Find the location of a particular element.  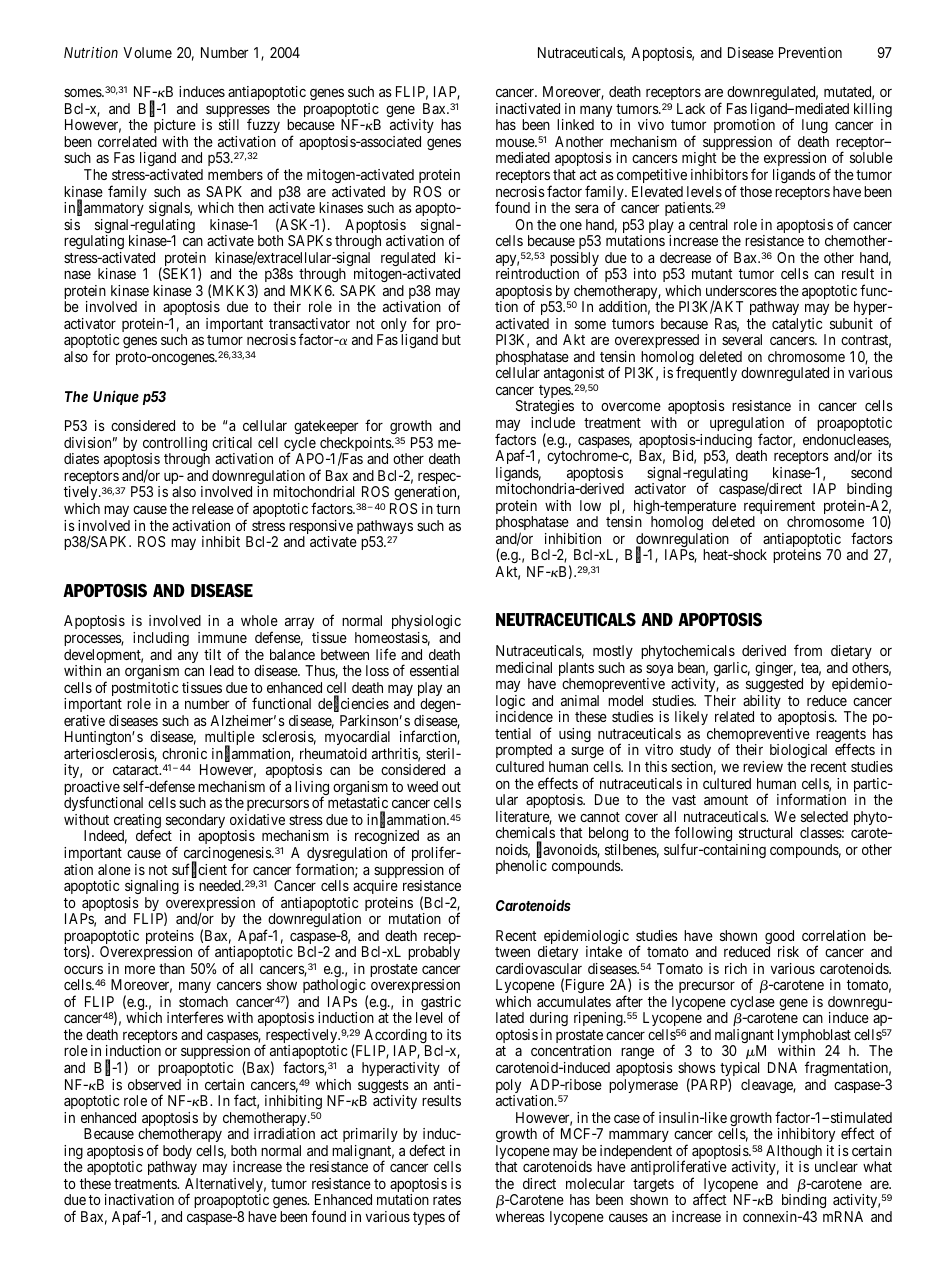

body is located at coordinates (177, 1153).
